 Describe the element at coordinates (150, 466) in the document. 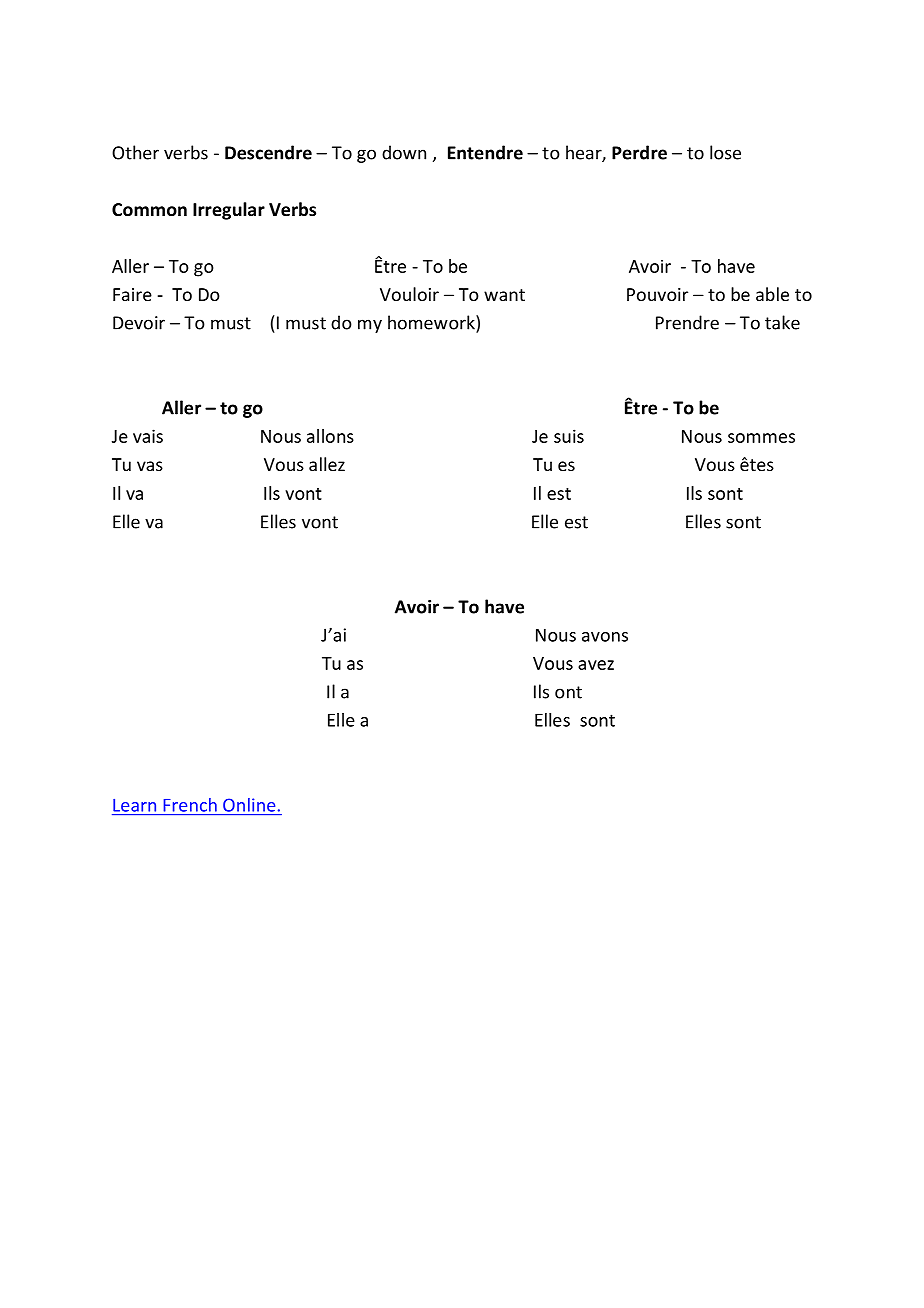

I see `vas` at that location.
